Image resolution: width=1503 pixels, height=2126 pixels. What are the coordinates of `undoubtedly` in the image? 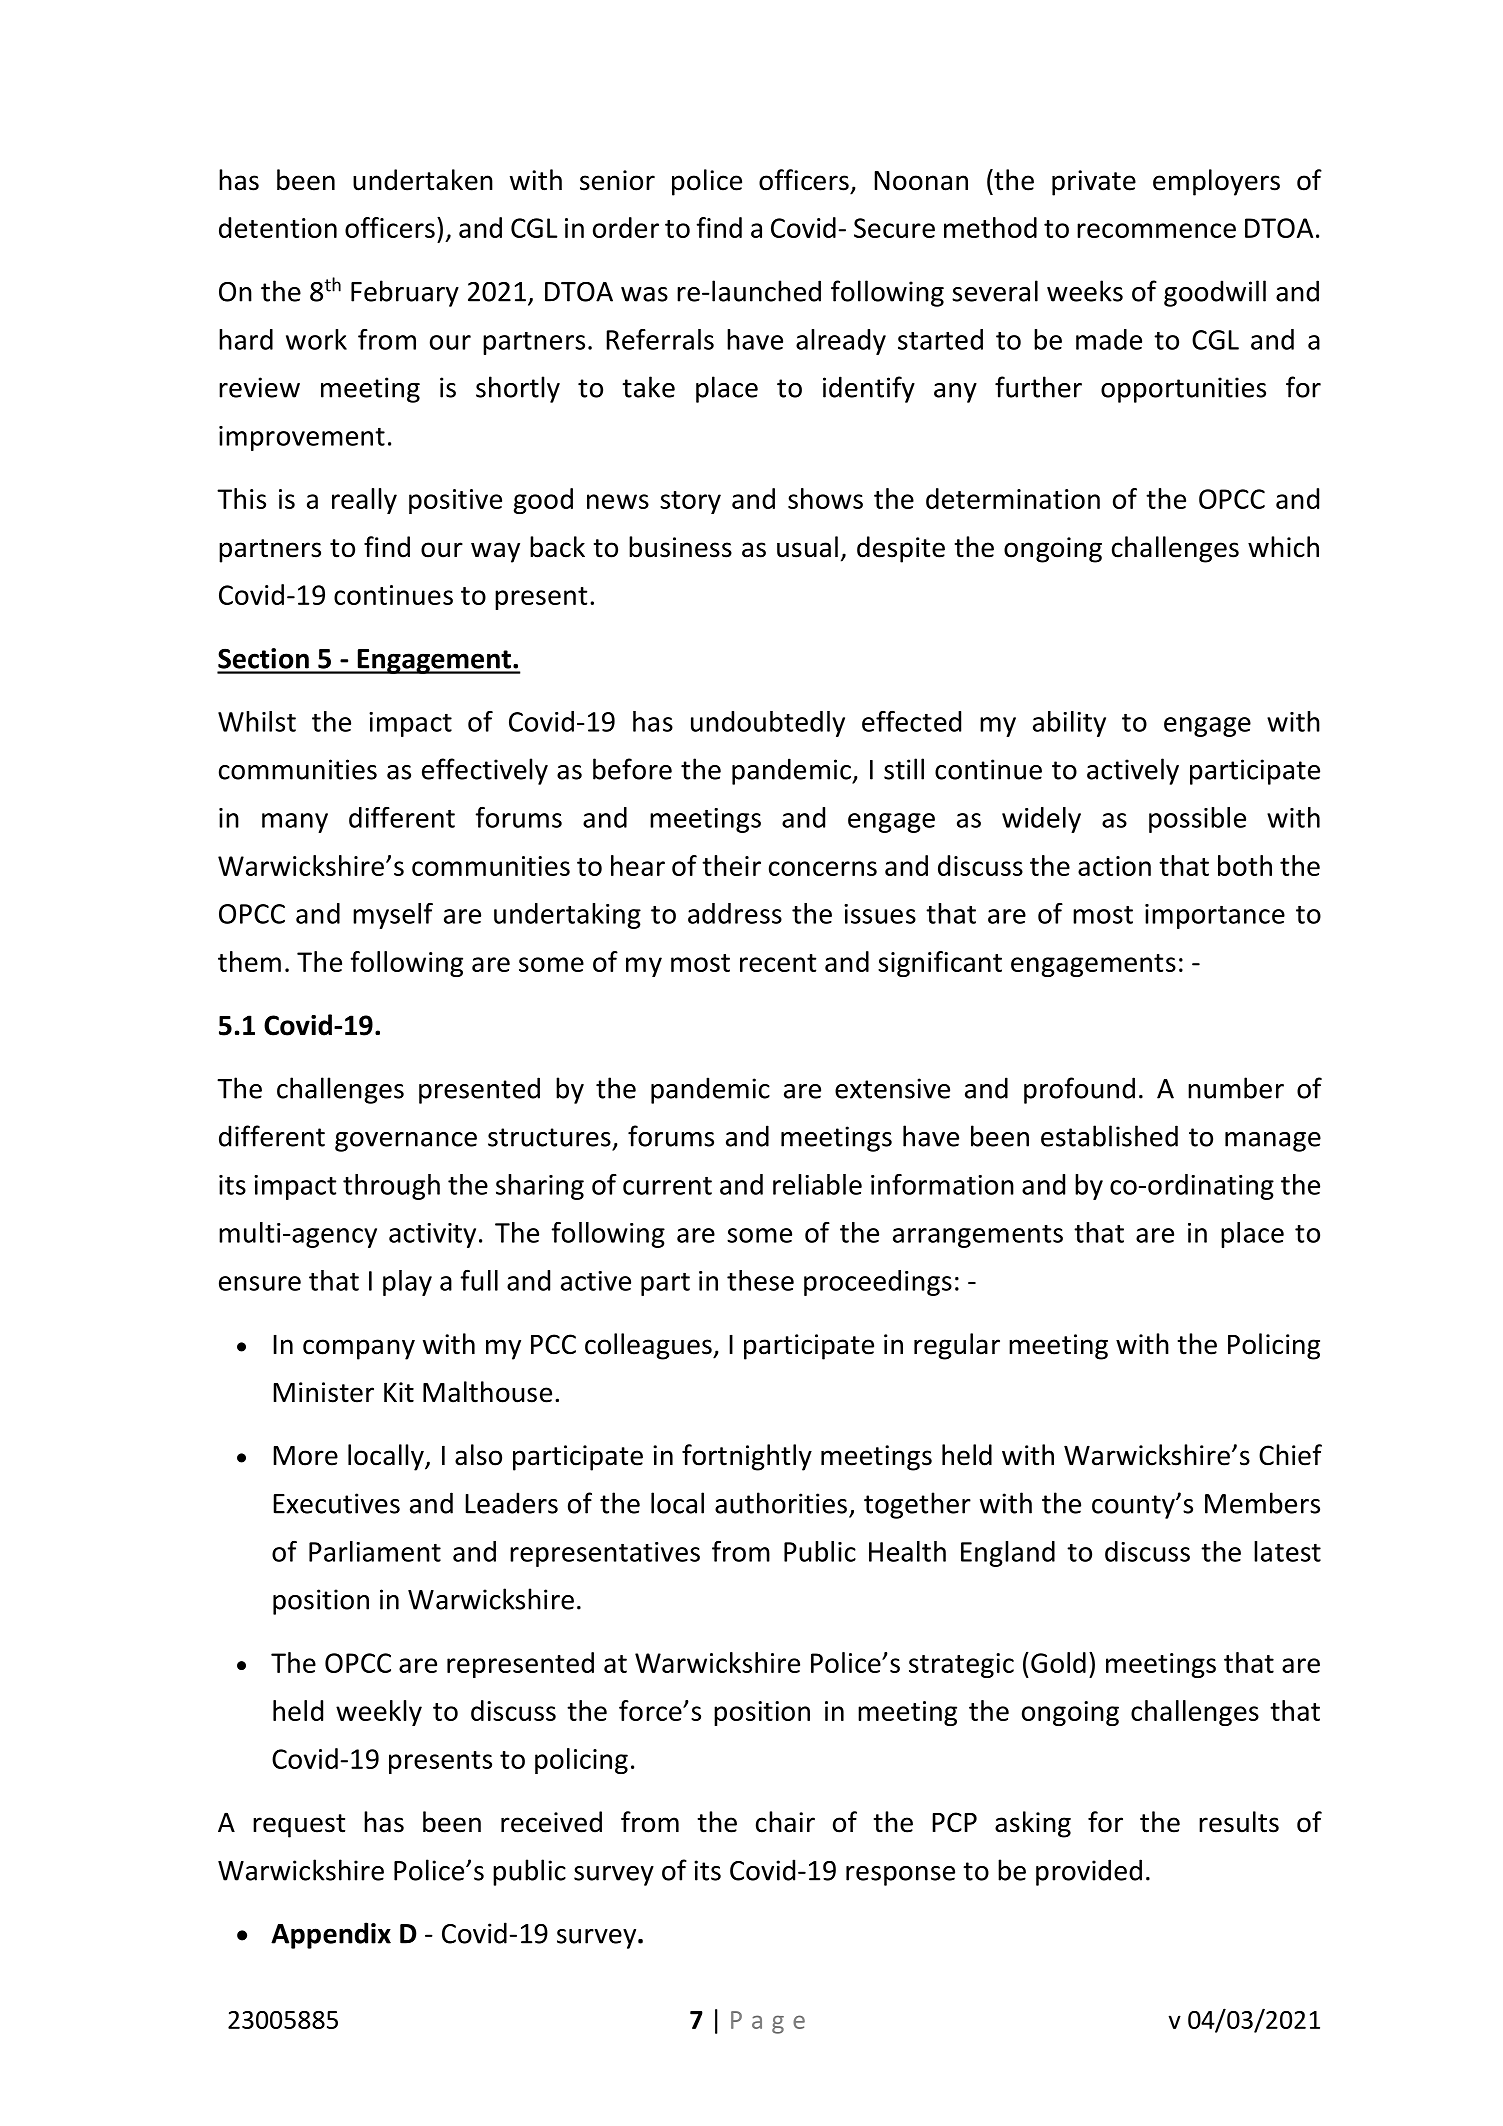 It's located at (768, 724).
